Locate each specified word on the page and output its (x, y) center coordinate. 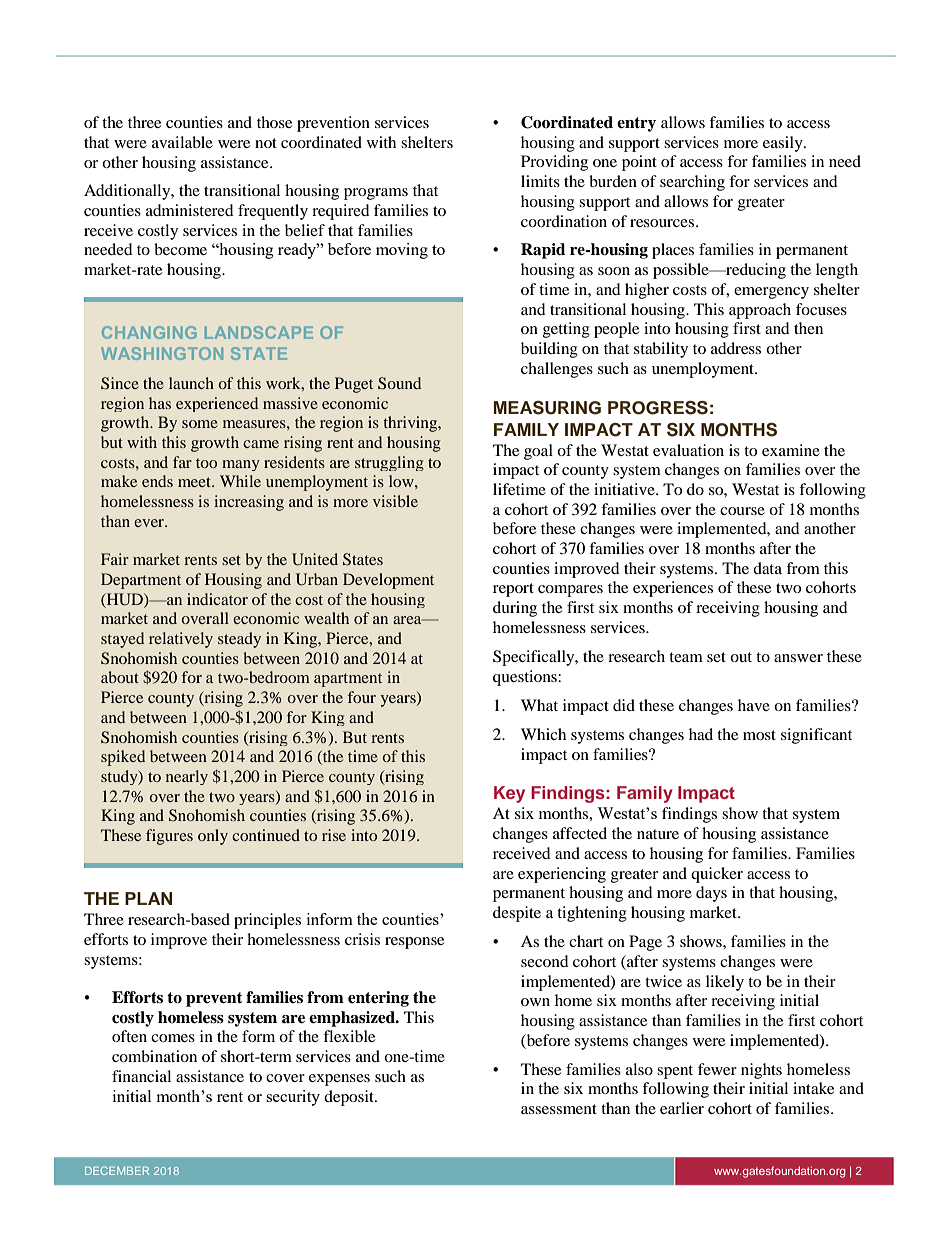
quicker (717, 875)
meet (196, 482)
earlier (682, 1108)
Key (509, 794)
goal (538, 452)
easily (784, 144)
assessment (559, 1109)
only (213, 837)
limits (540, 181)
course (742, 511)
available (182, 142)
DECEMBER (117, 1170)
